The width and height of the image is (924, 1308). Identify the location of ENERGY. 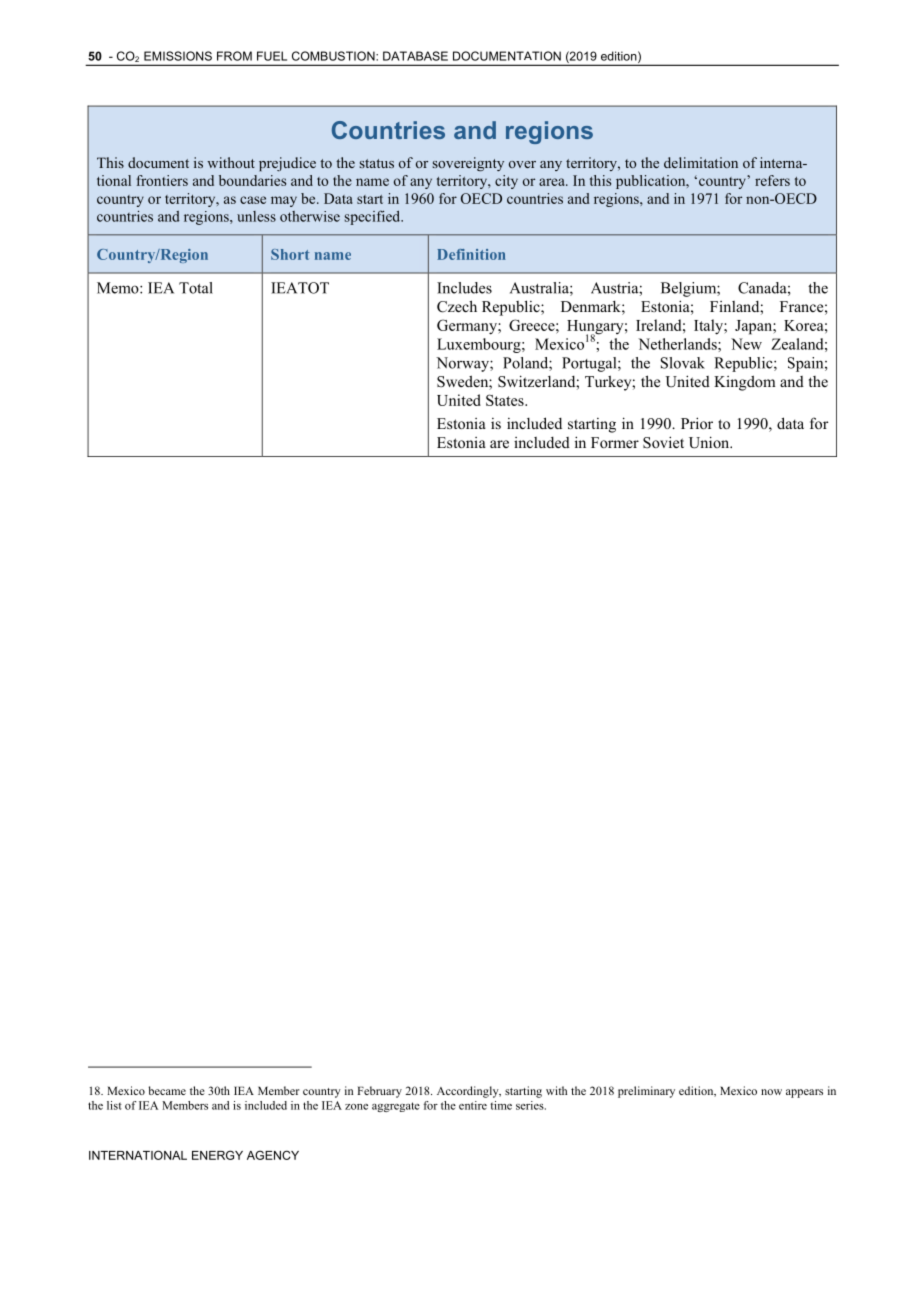
(217, 1155).
